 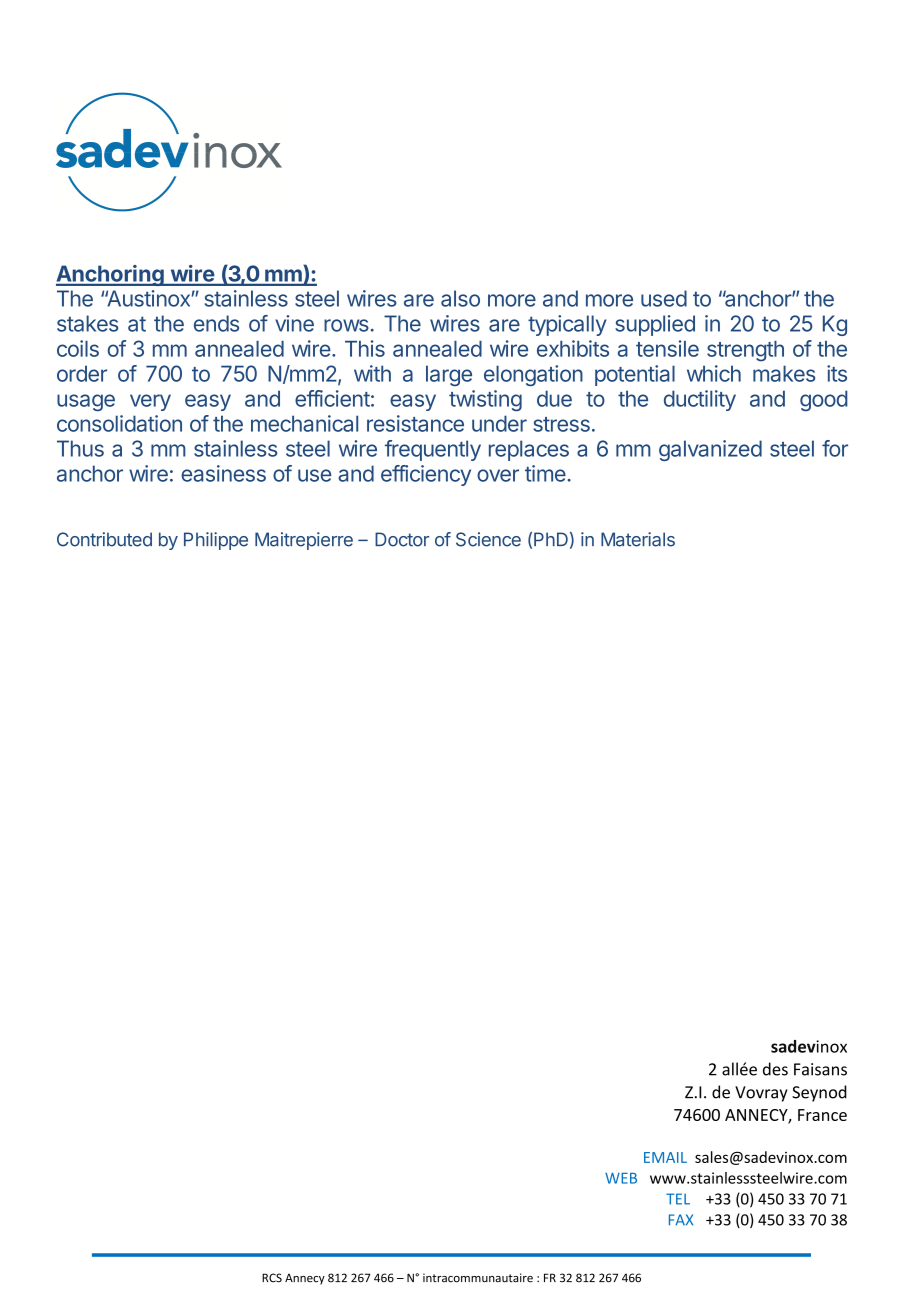 I want to click on FAX, so click(x=681, y=1220).
